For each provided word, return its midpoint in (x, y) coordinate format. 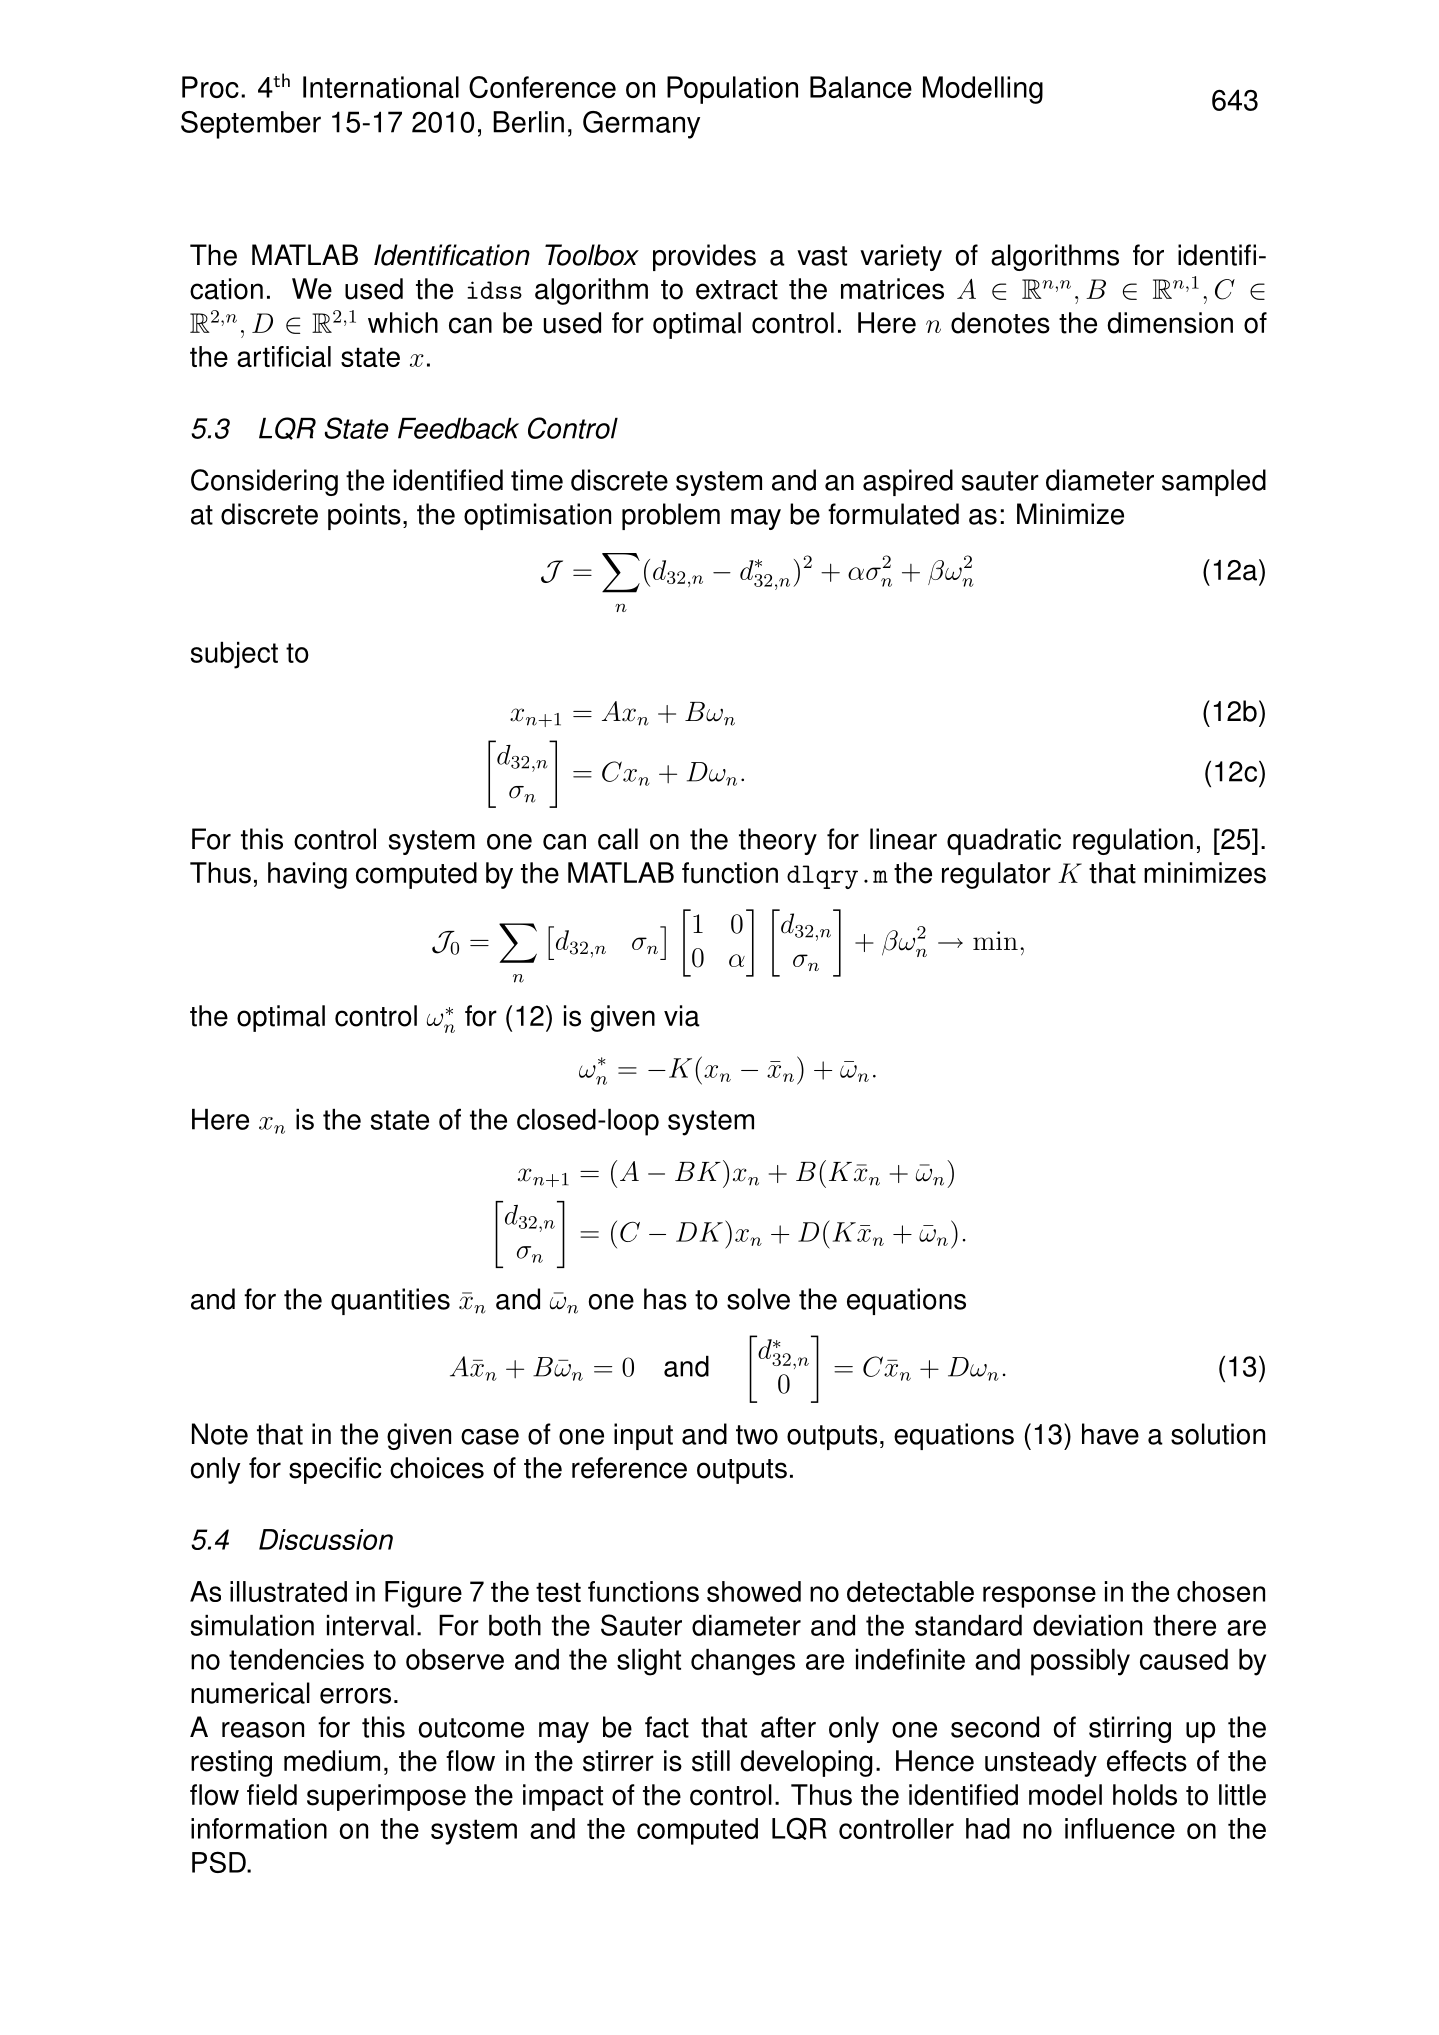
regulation (1133, 841)
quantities (390, 1301)
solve (758, 1299)
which (403, 323)
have (1110, 1434)
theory (778, 841)
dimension (1170, 323)
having (307, 875)
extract (737, 290)
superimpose (386, 1797)
